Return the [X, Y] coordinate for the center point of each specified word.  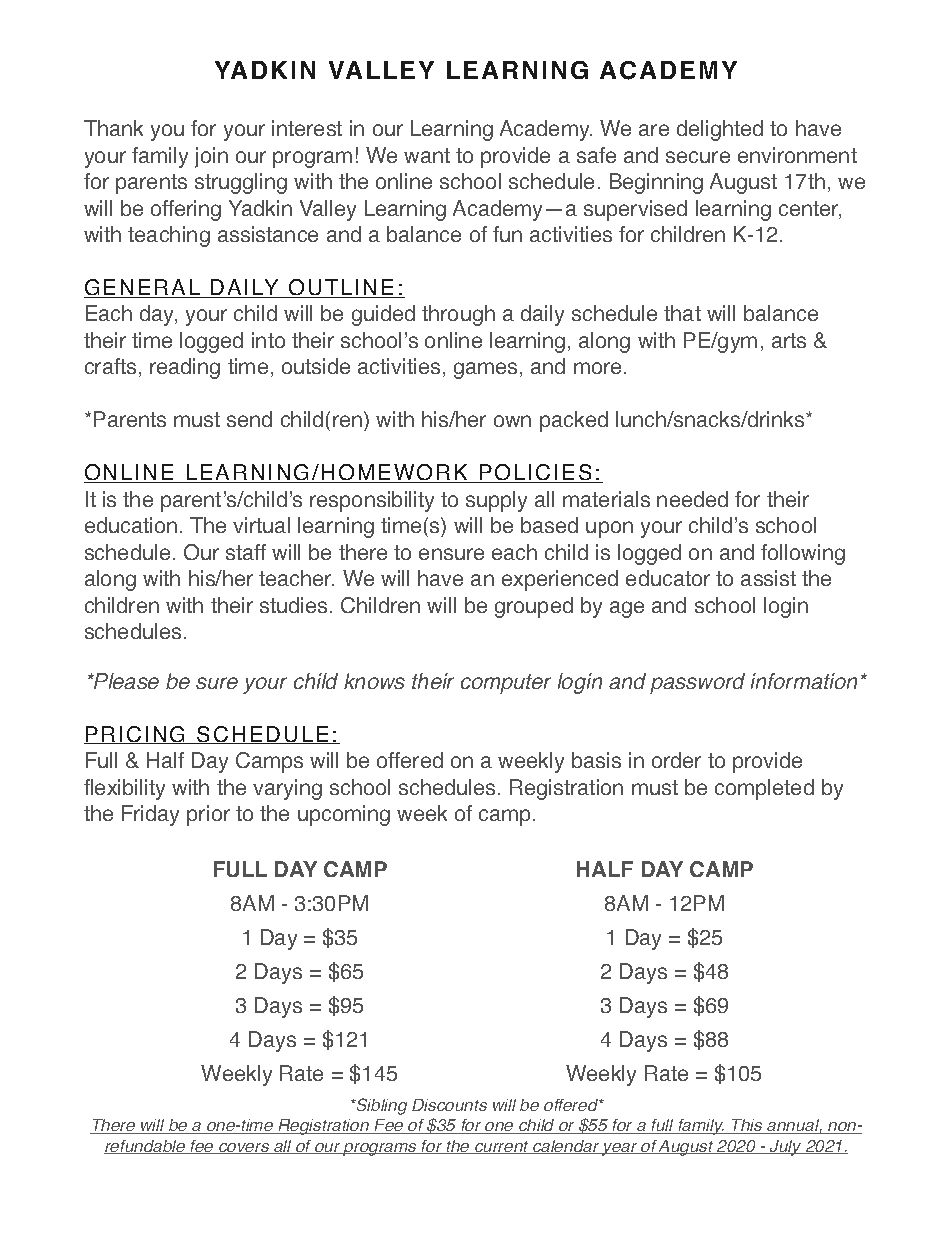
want [427, 155]
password [697, 683]
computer [506, 684]
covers [244, 1148]
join [211, 157]
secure [698, 157]
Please [125, 681]
